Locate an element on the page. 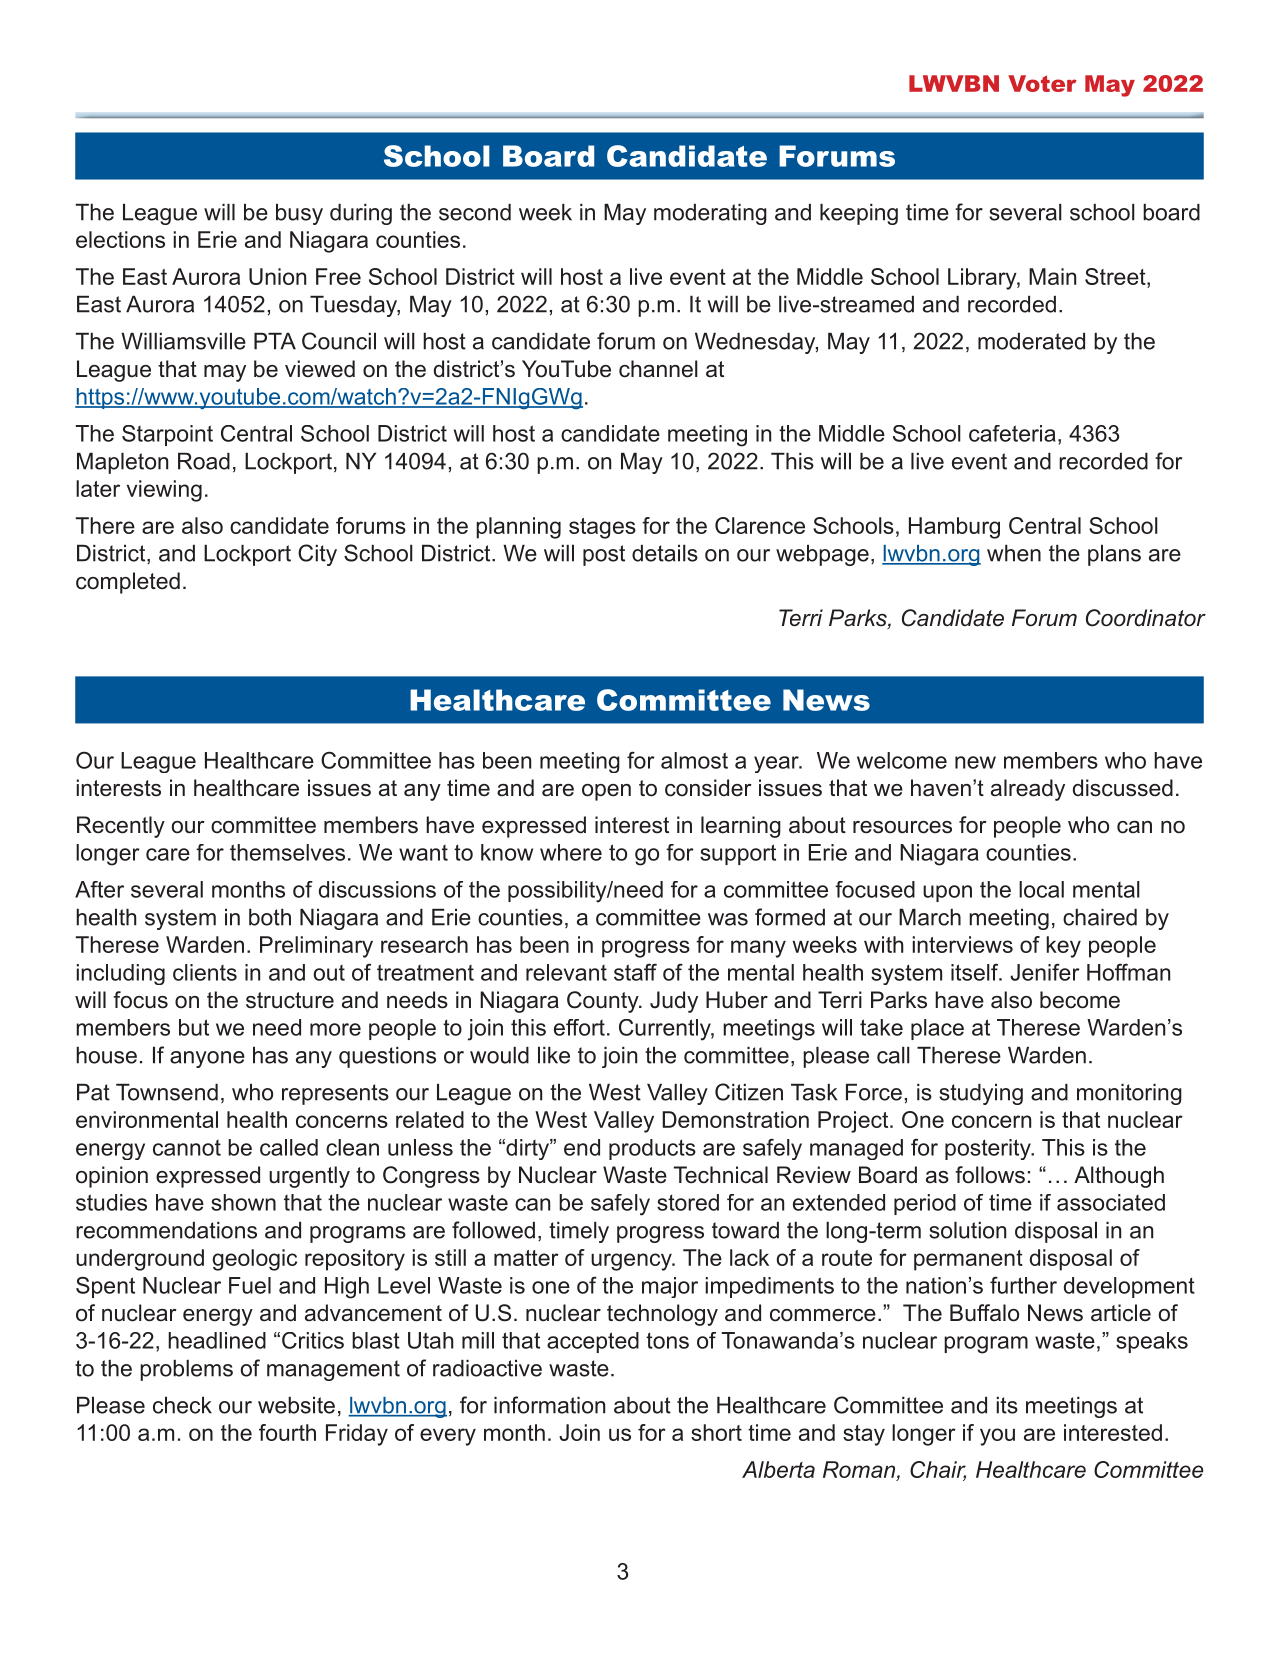 The width and height of the image is (1279, 1656). Coordinator is located at coordinates (1146, 618).
